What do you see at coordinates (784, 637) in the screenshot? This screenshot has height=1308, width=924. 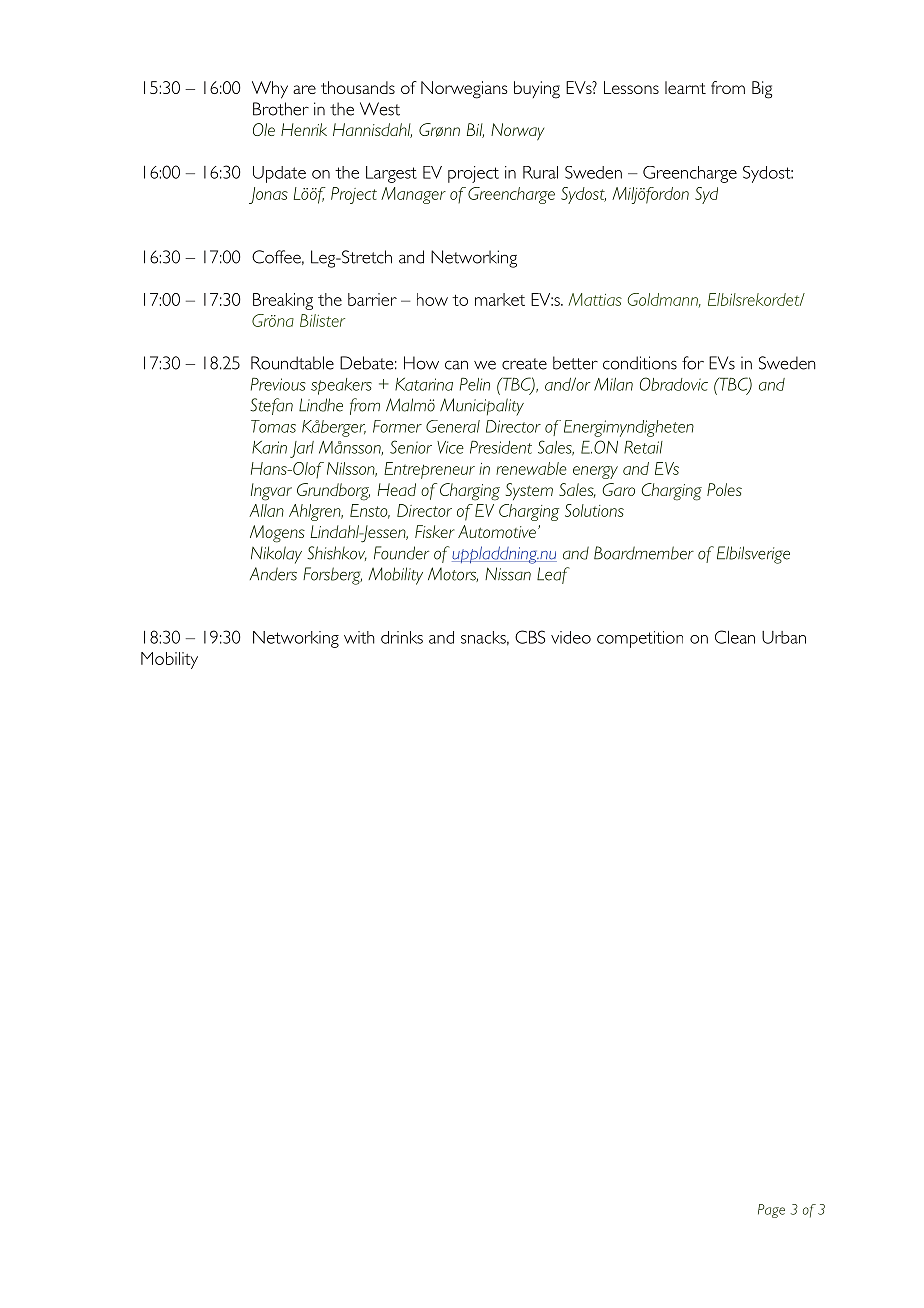 I see `Urban` at bounding box center [784, 637].
